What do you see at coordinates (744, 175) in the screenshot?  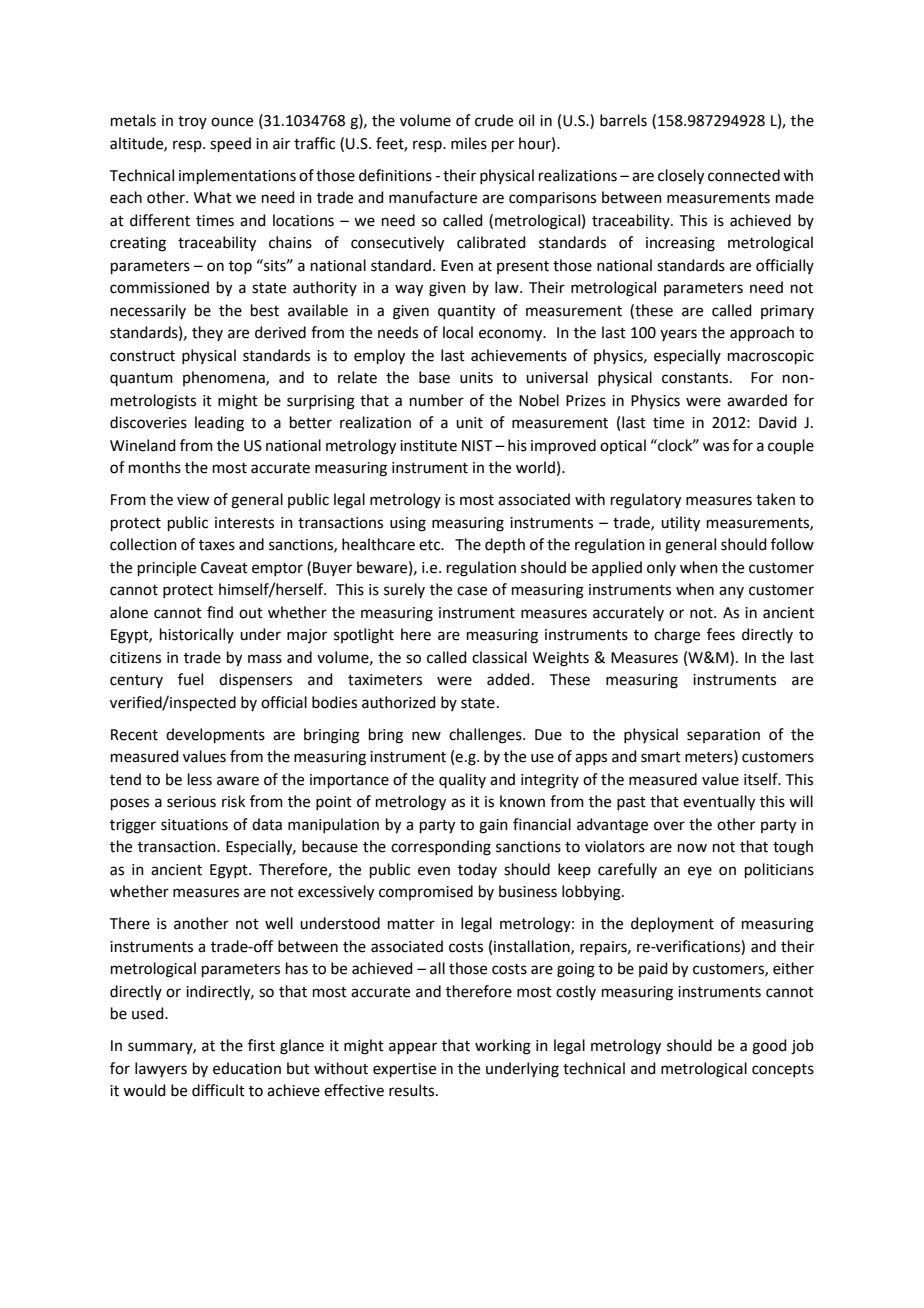 I see `connected` at bounding box center [744, 175].
